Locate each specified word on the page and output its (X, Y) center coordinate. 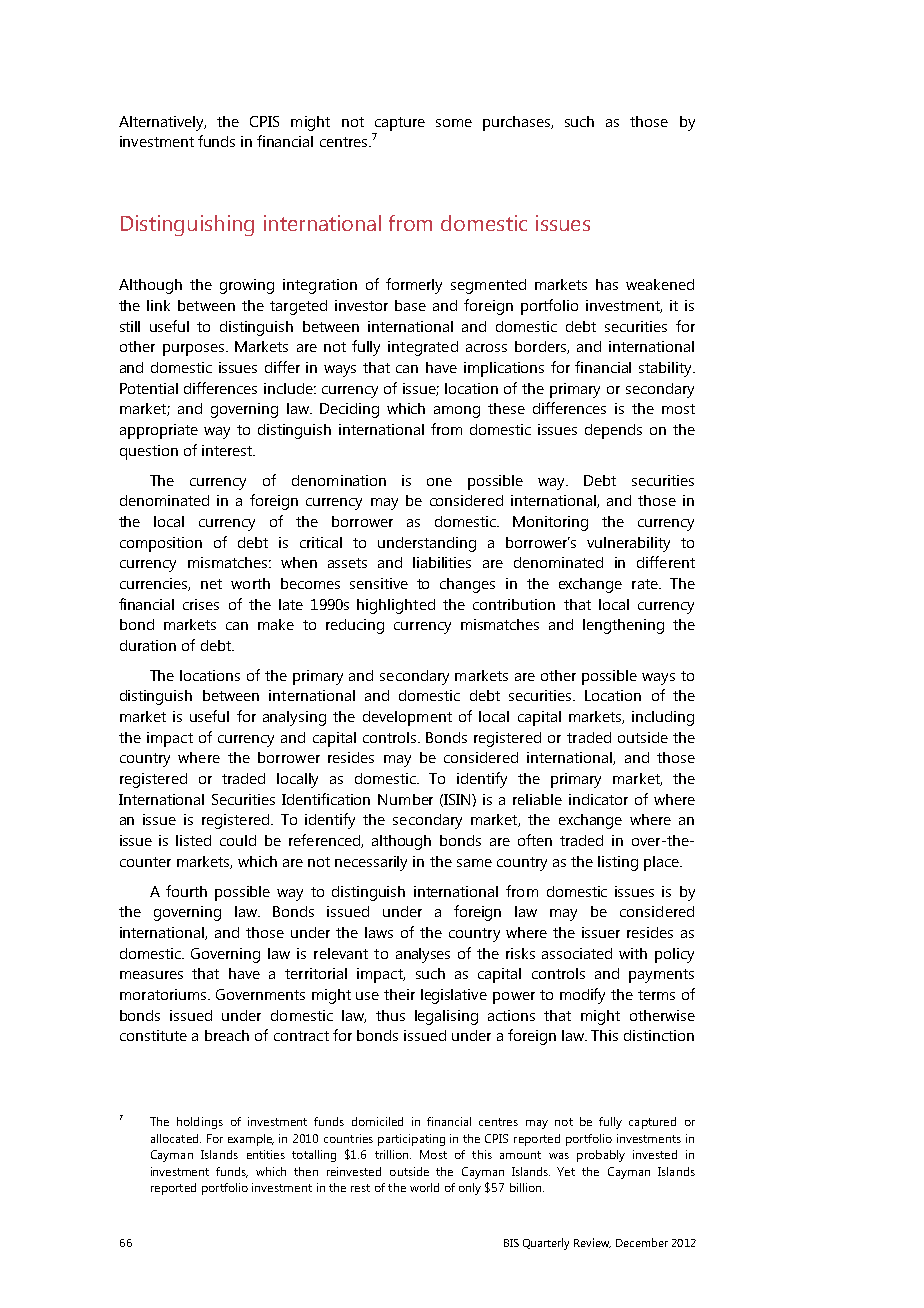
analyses (423, 955)
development (407, 718)
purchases (518, 123)
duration (148, 645)
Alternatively (162, 123)
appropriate (159, 431)
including (663, 718)
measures (151, 975)
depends (613, 431)
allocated (176, 1138)
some (454, 123)
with (633, 953)
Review (592, 1243)
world (424, 1187)
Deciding (349, 410)
